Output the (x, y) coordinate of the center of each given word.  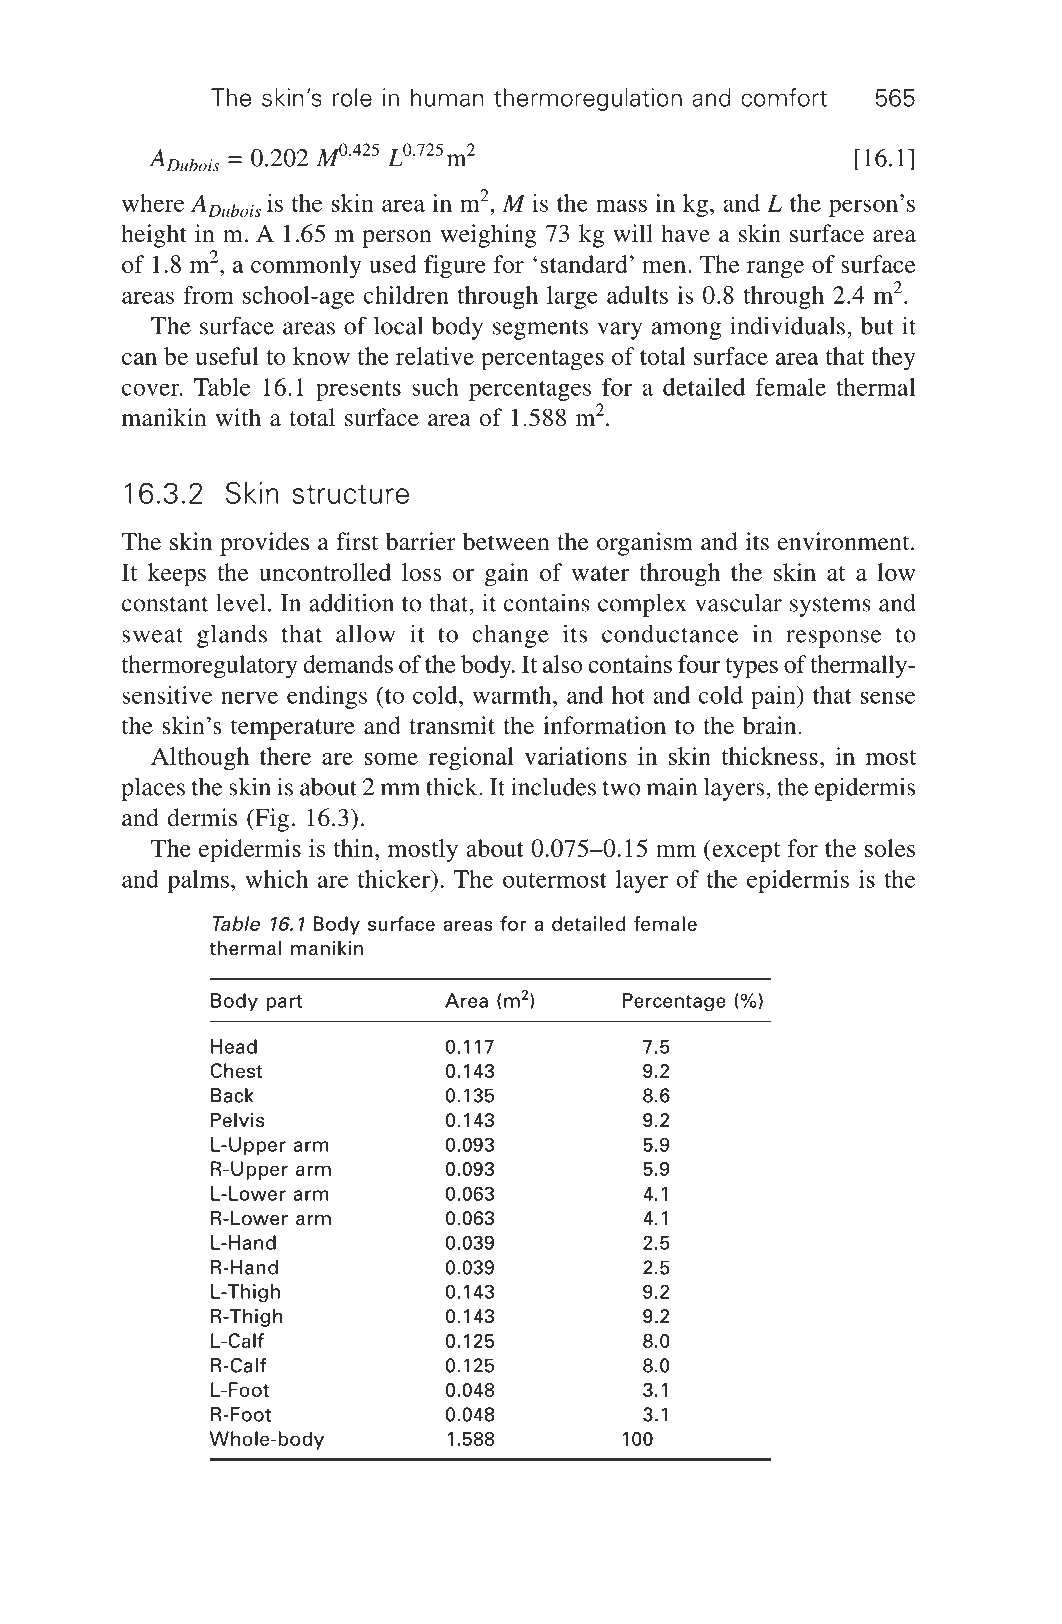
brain (771, 725)
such (435, 387)
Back (232, 1095)
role (352, 97)
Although (200, 759)
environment (845, 541)
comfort (784, 97)
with (238, 417)
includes (553, 786)
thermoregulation (588, 99)
